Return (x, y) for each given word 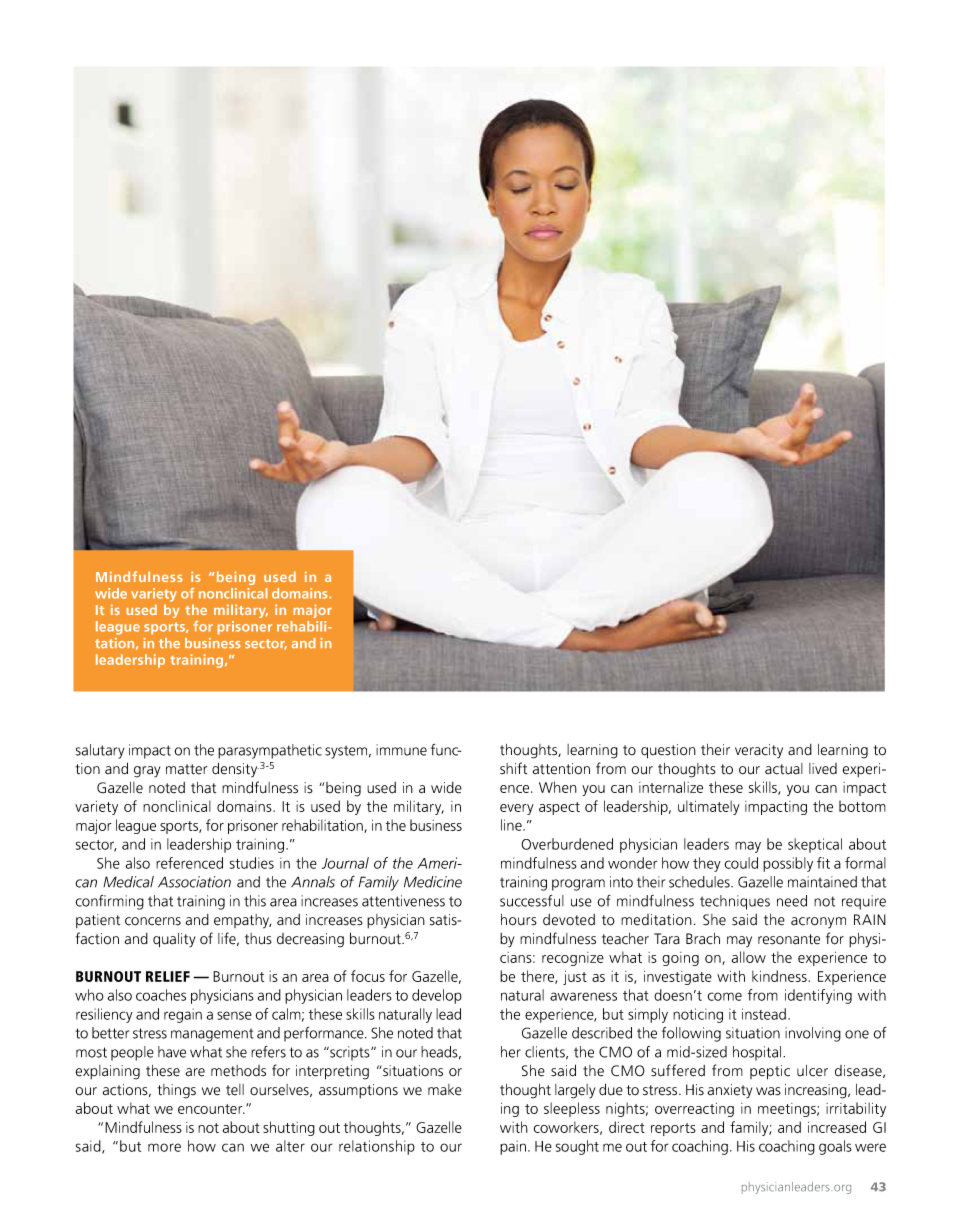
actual (784, 769)
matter (186, 769)
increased (837, 1127)
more (164, 1147)
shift (513, 768)
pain (513, 1147)
